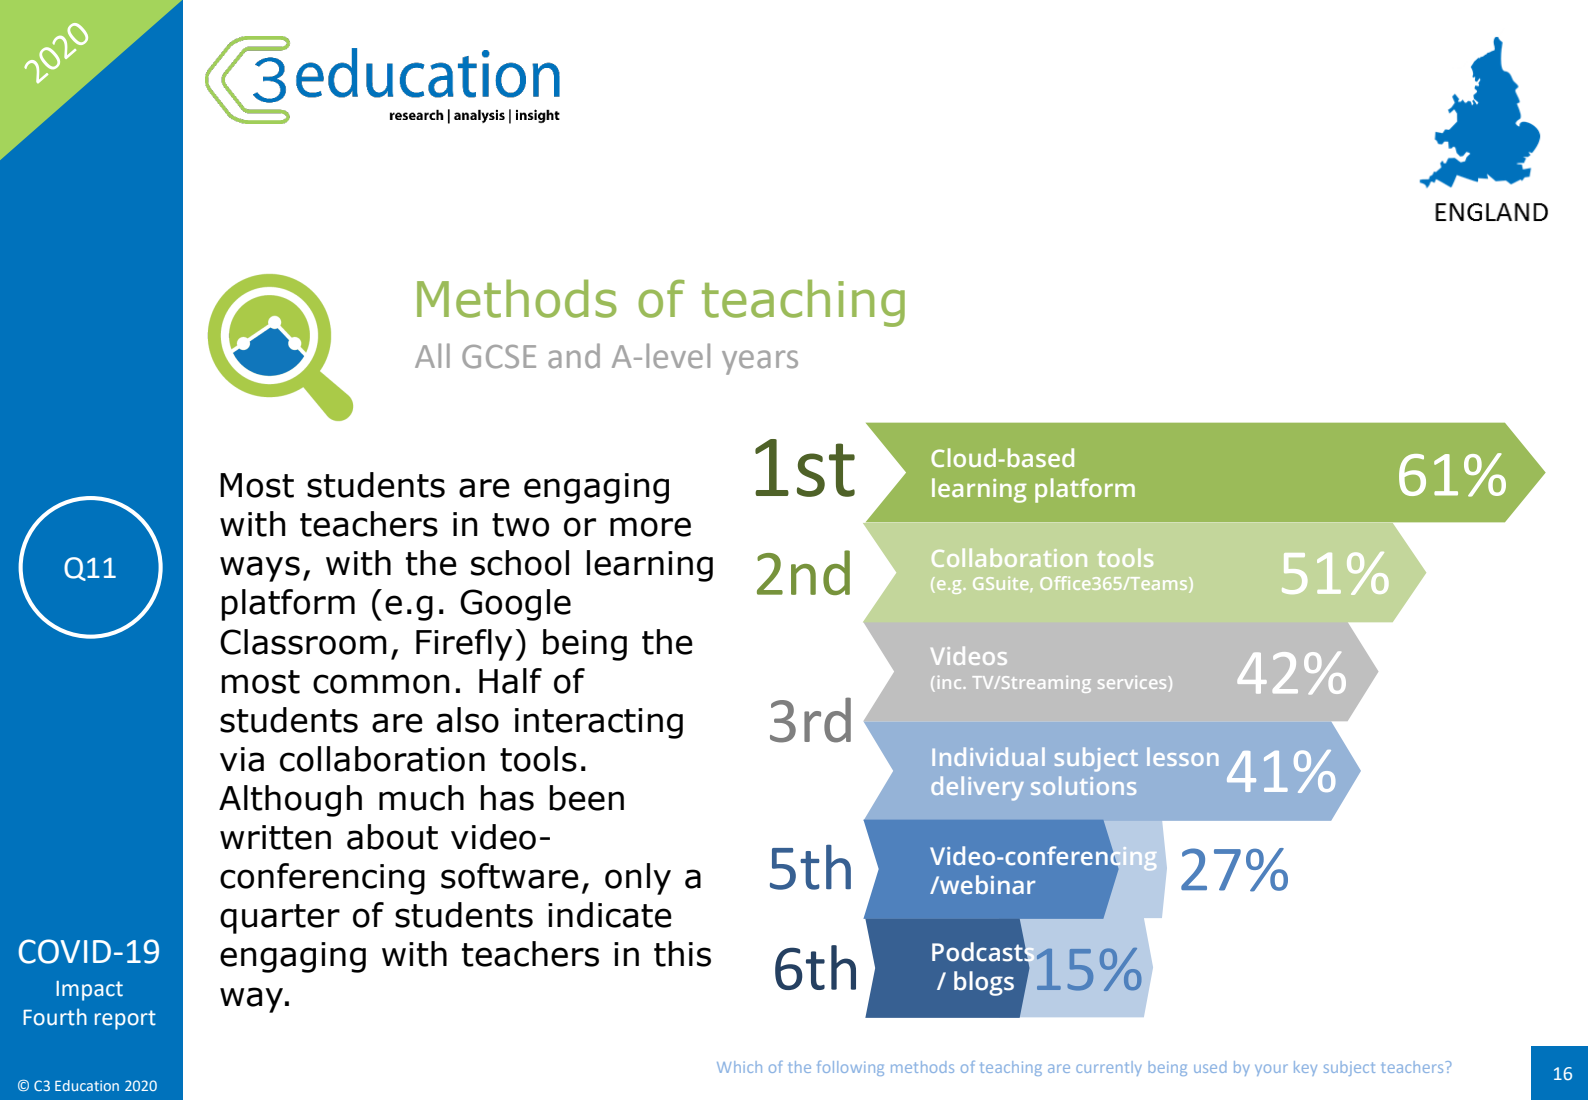  Describe the element at coordinates (650, 527) in the screenshot. I see `more` at that location.
